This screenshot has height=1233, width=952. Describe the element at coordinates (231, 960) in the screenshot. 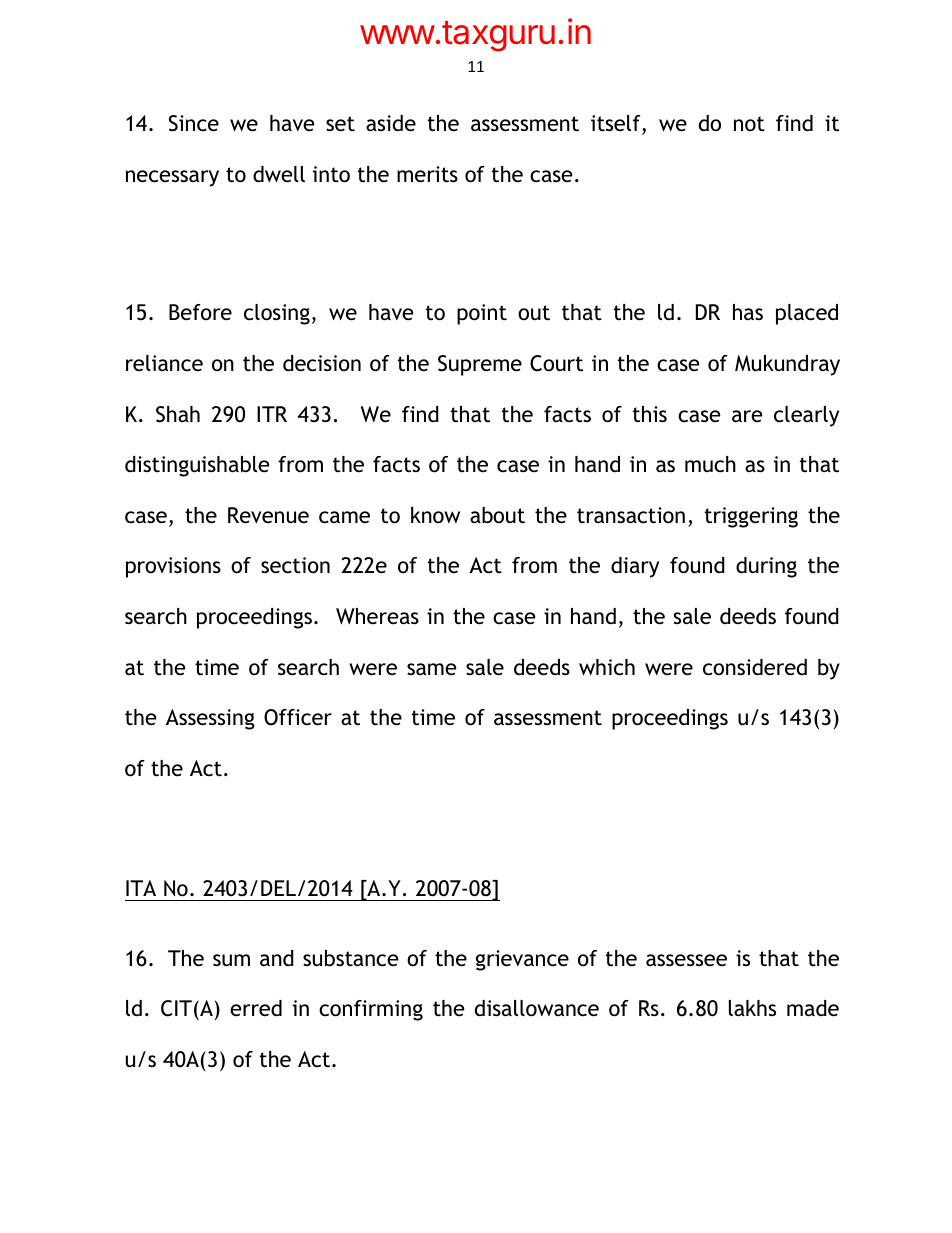

I see `sum` at that location.
